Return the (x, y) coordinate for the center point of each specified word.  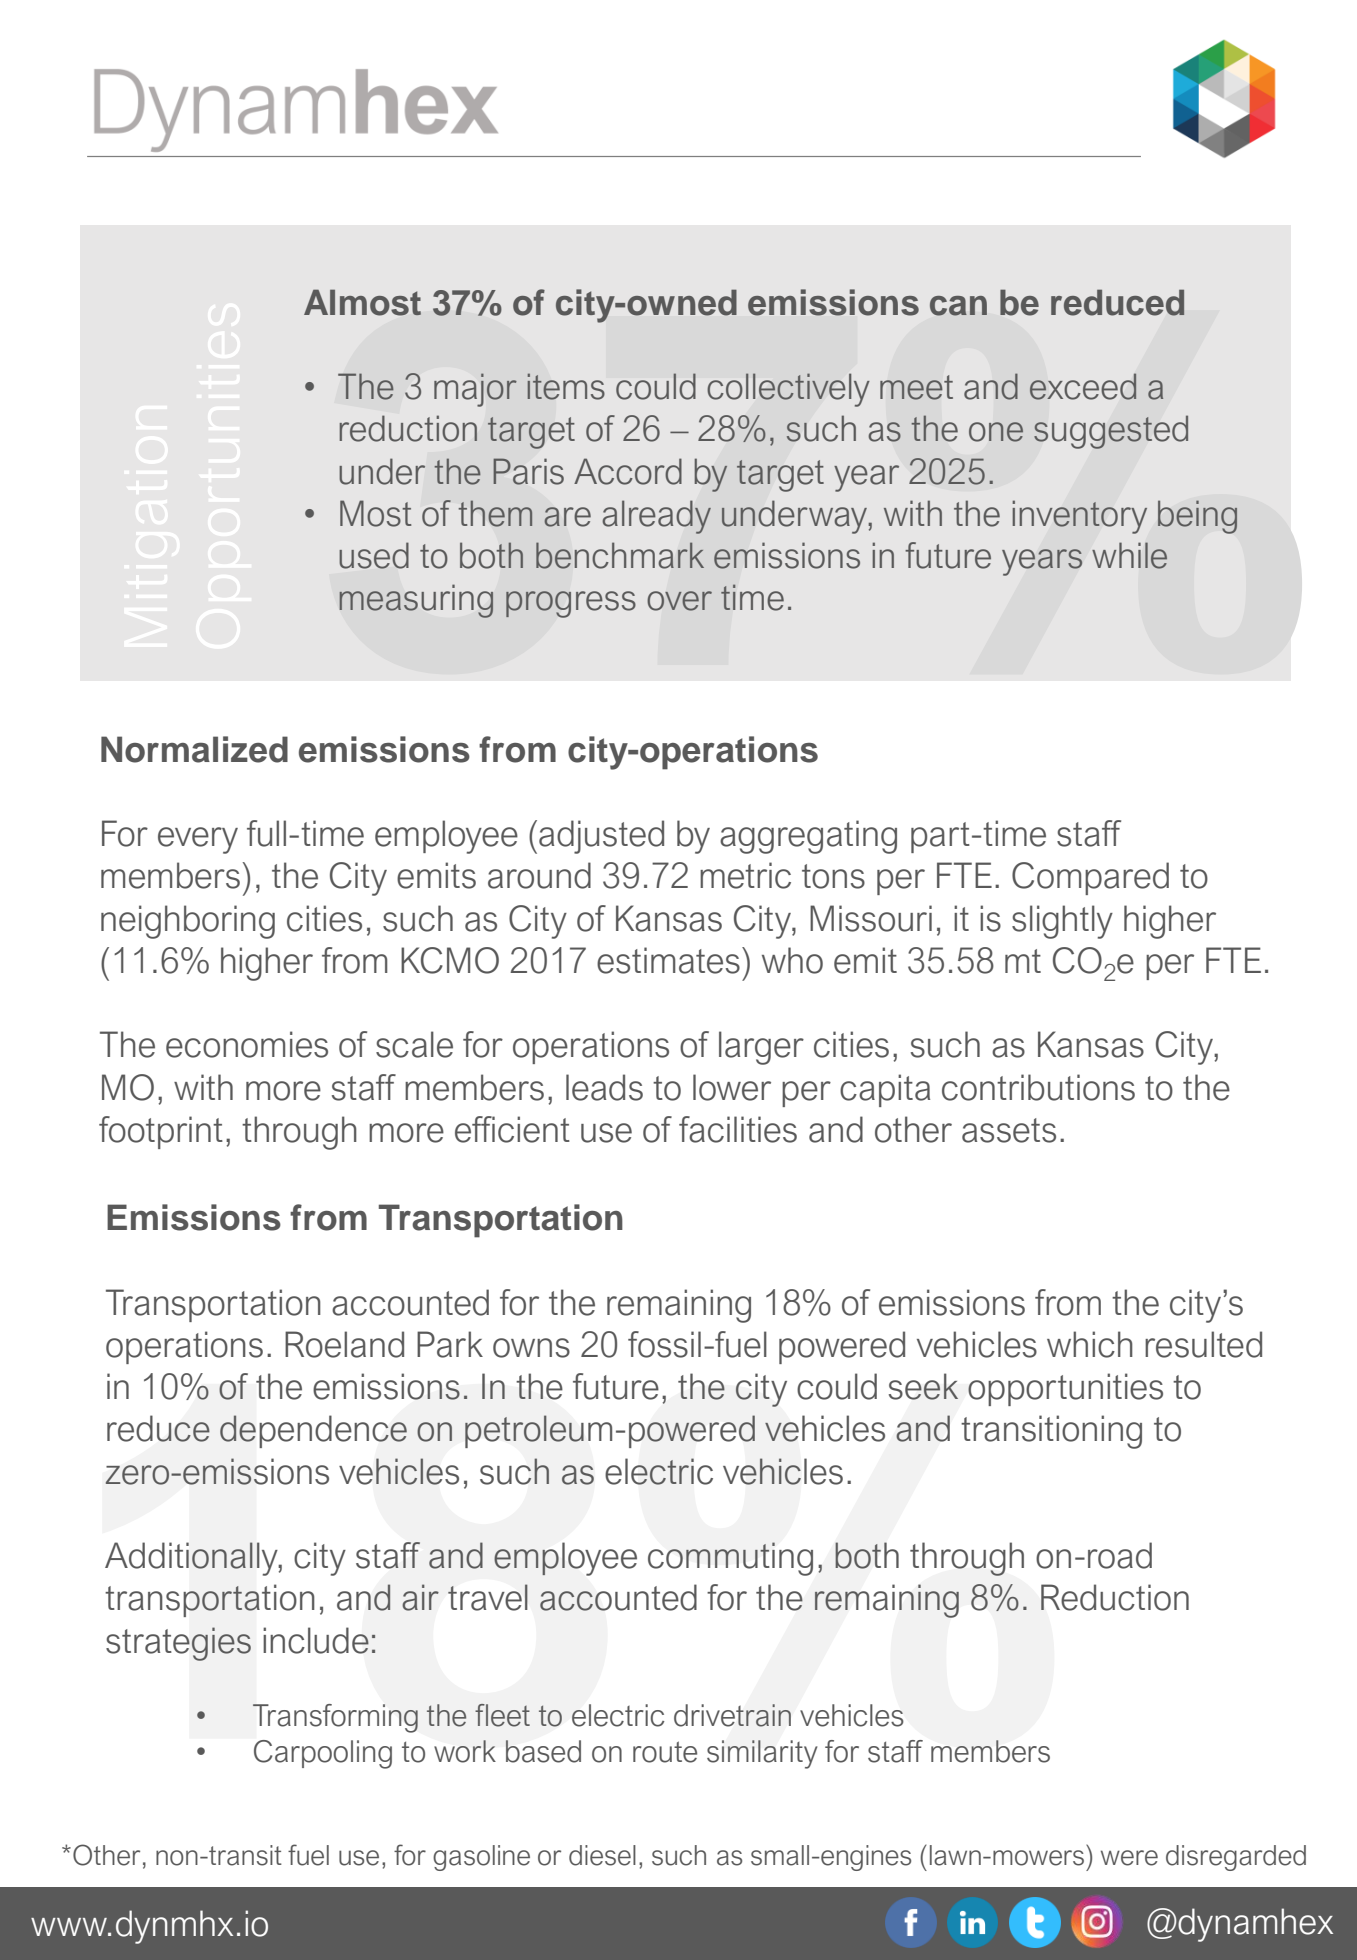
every (198, 840)
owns (531, 1348)
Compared (1090, 878)
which (1090, 1344)
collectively (788, 390)
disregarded (1236, 1858)
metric (745, 875)
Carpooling (323, 1754)
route (665, 1752)
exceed (1083, 386)
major (475, 390)
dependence (313, 1431)
